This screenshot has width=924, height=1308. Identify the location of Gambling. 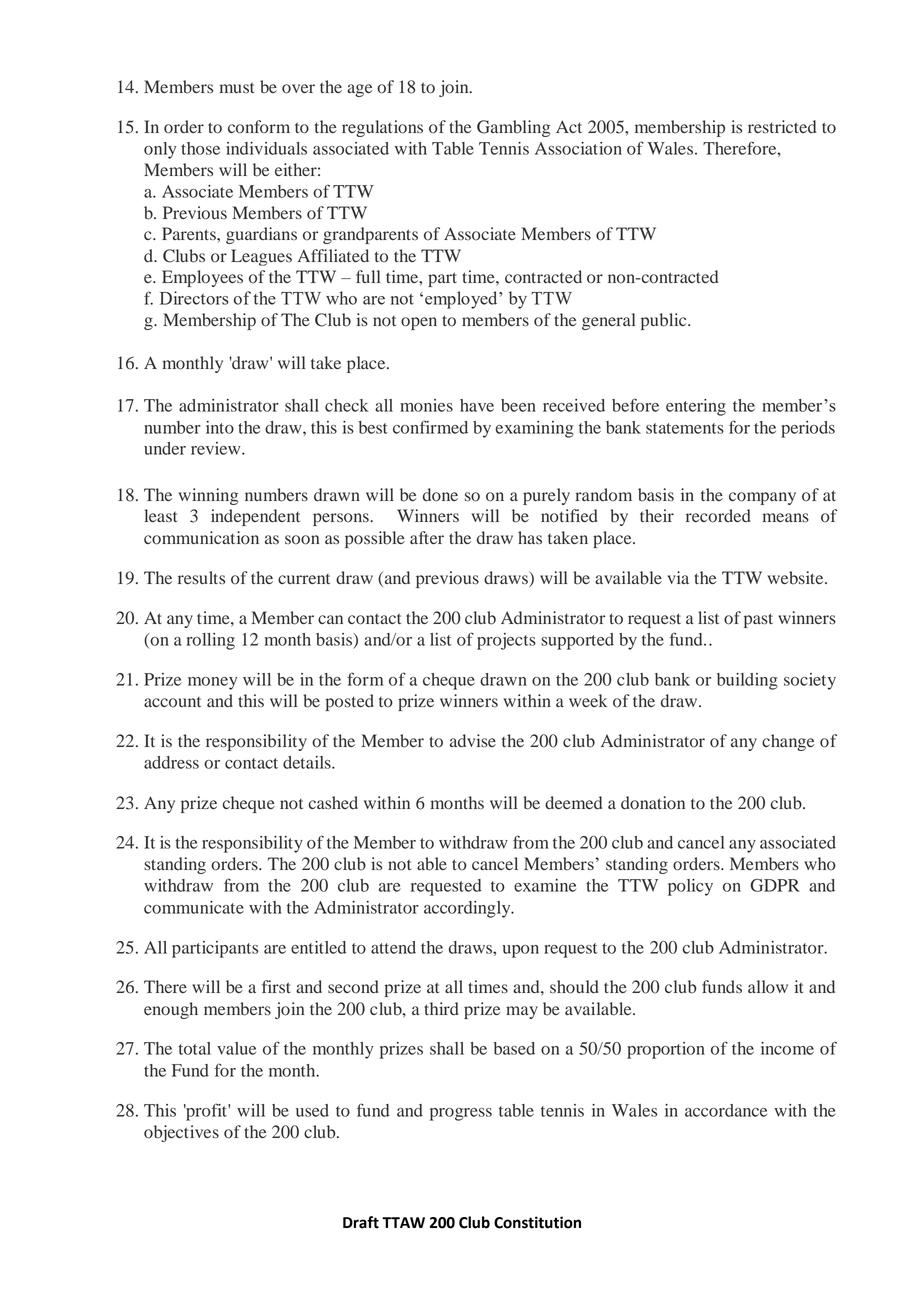
(513, 128).
